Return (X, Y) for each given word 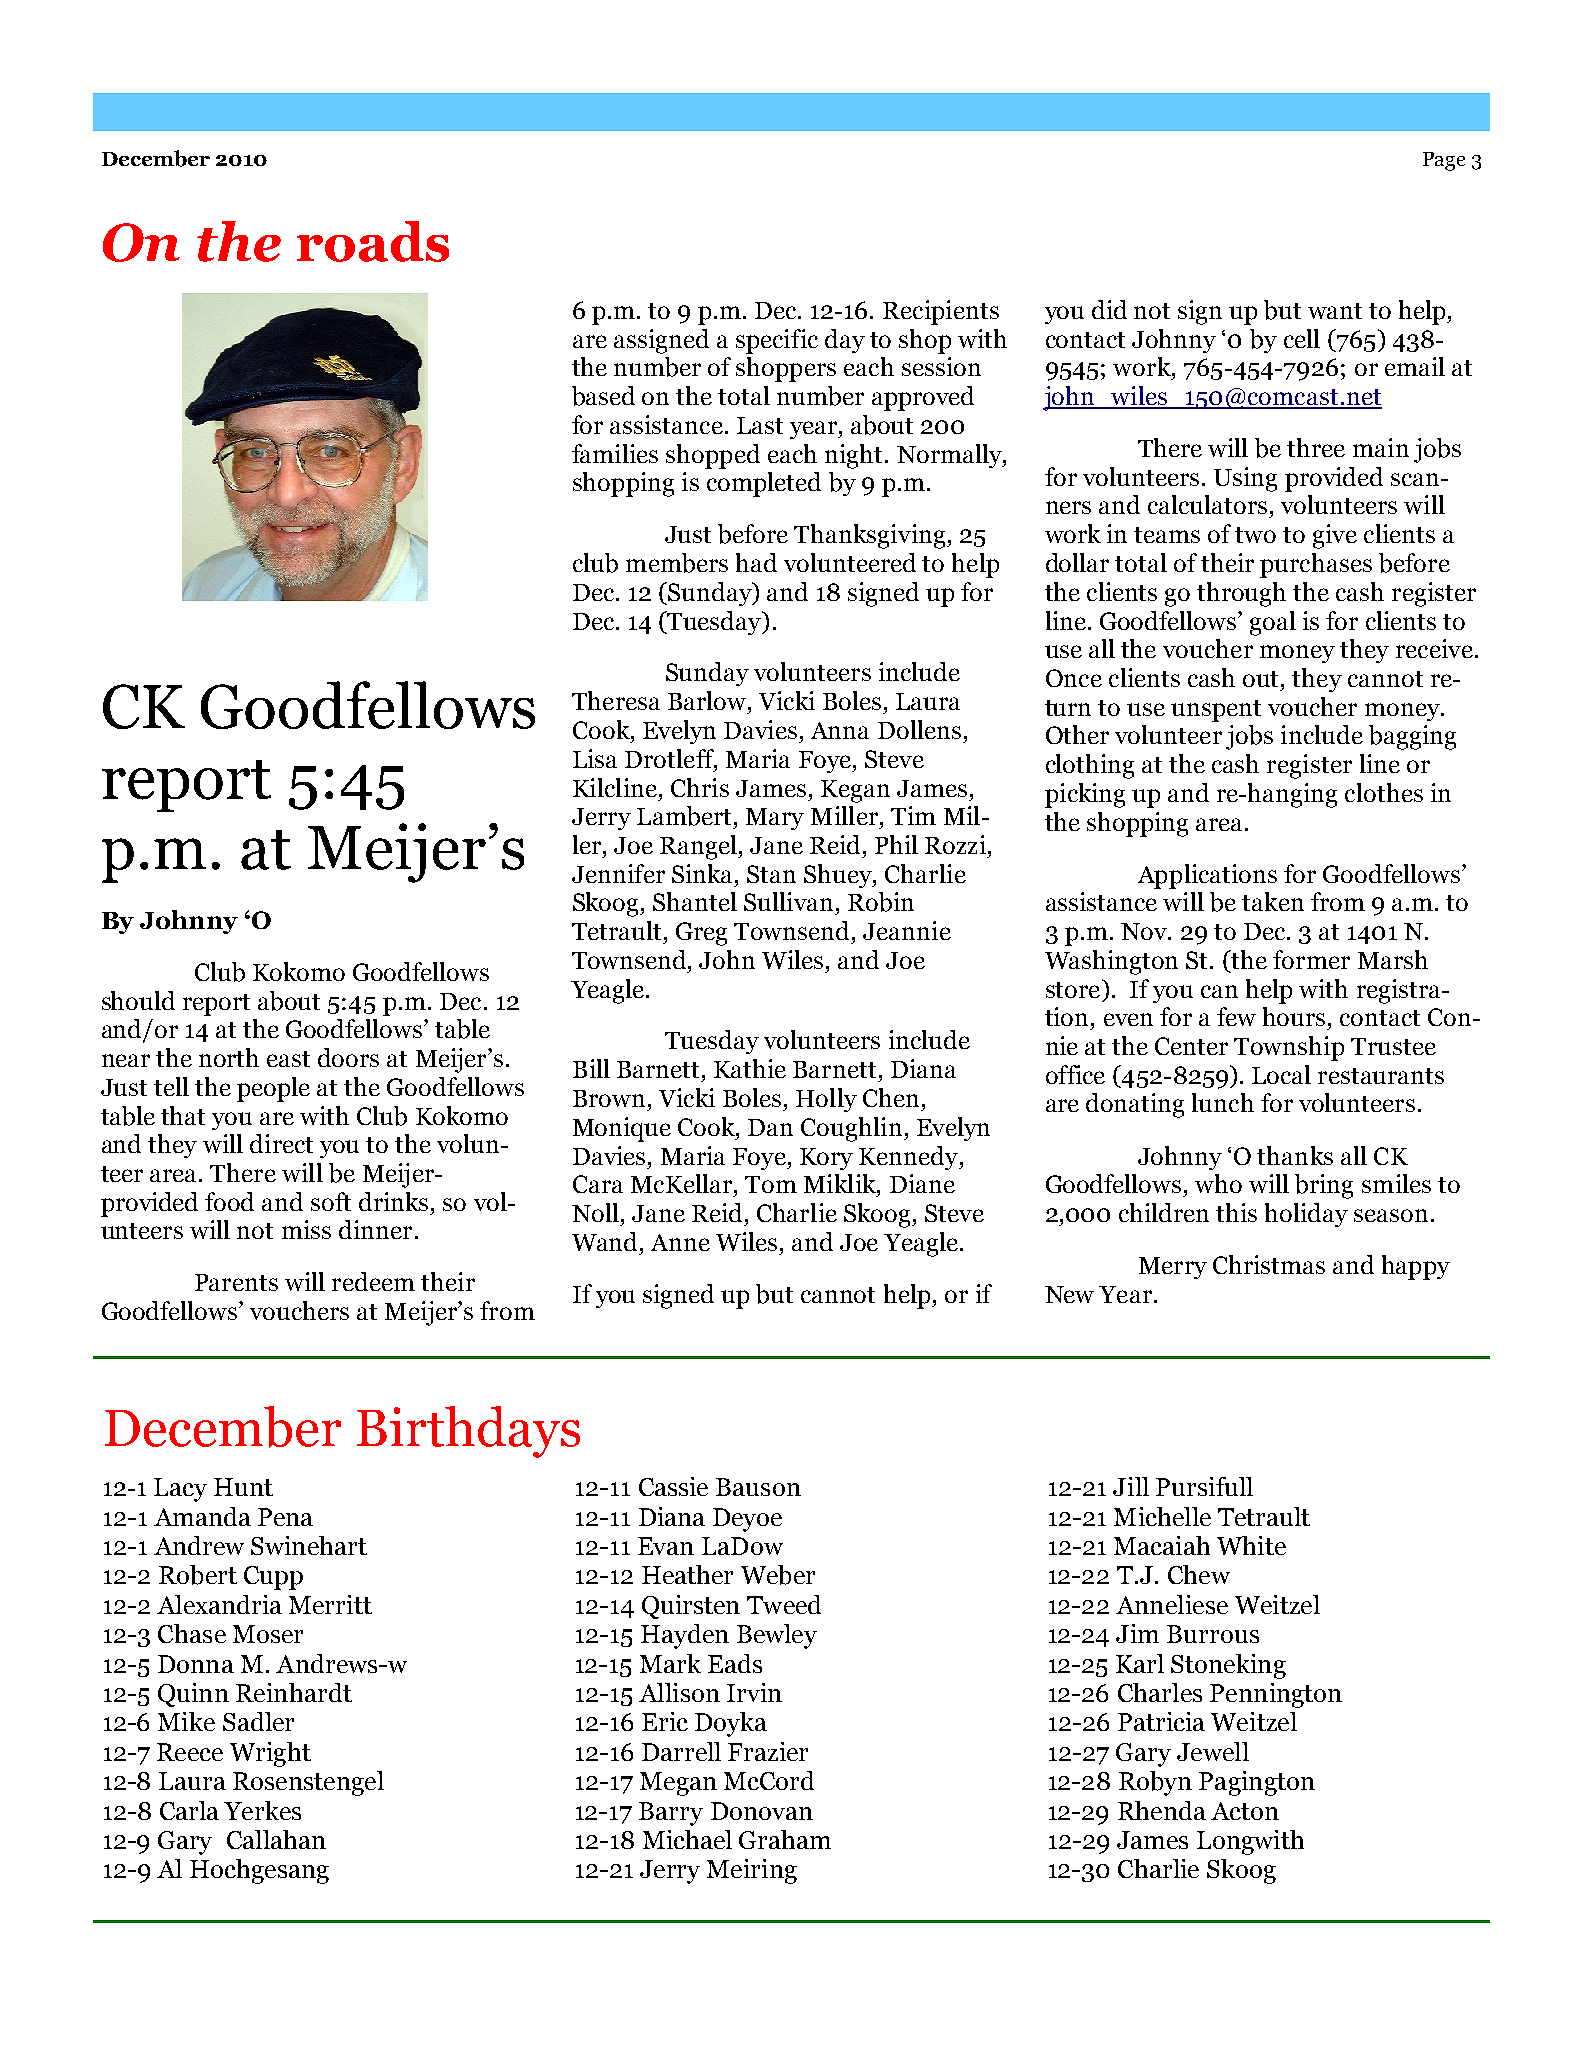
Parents (236, 1282)
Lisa (595, 758)
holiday (1306, 1215)
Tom (771, 1184)
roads (373, 241)
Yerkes (262, 1810)
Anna (840, 730)
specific (777, 341)
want (1335, 311)
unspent (1216, 711)
